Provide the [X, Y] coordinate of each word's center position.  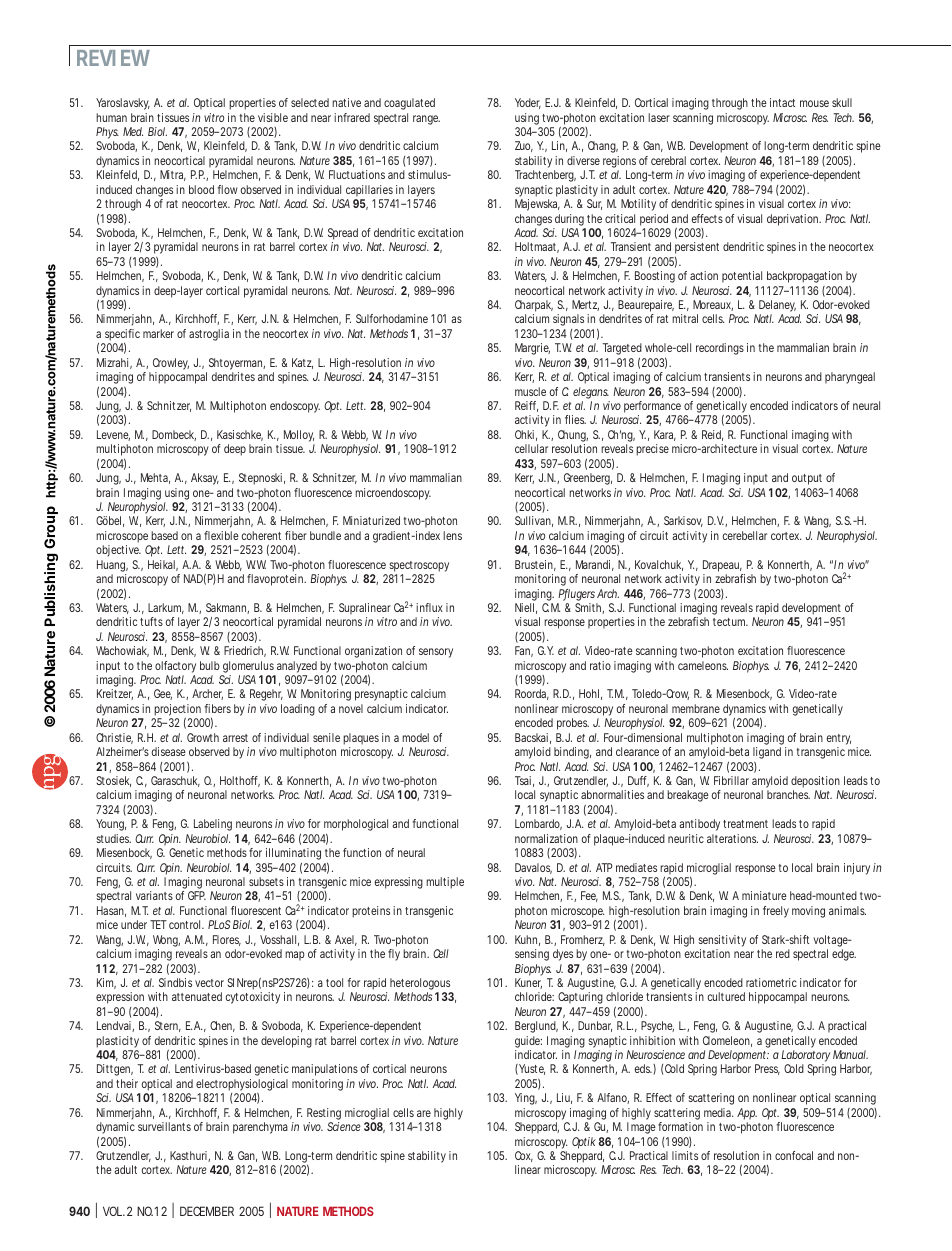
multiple [445, 883]
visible [273, 117]
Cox [524, 1156]
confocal [794, 1155]
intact [782, 102]
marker [158, 333]
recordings [720, 349]
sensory [436, 653]
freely [776, 912]
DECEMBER [207, 1211]
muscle [530, 391]
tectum [730, 622]
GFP [197, 895]
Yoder [528, 103]
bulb [210, 665]
